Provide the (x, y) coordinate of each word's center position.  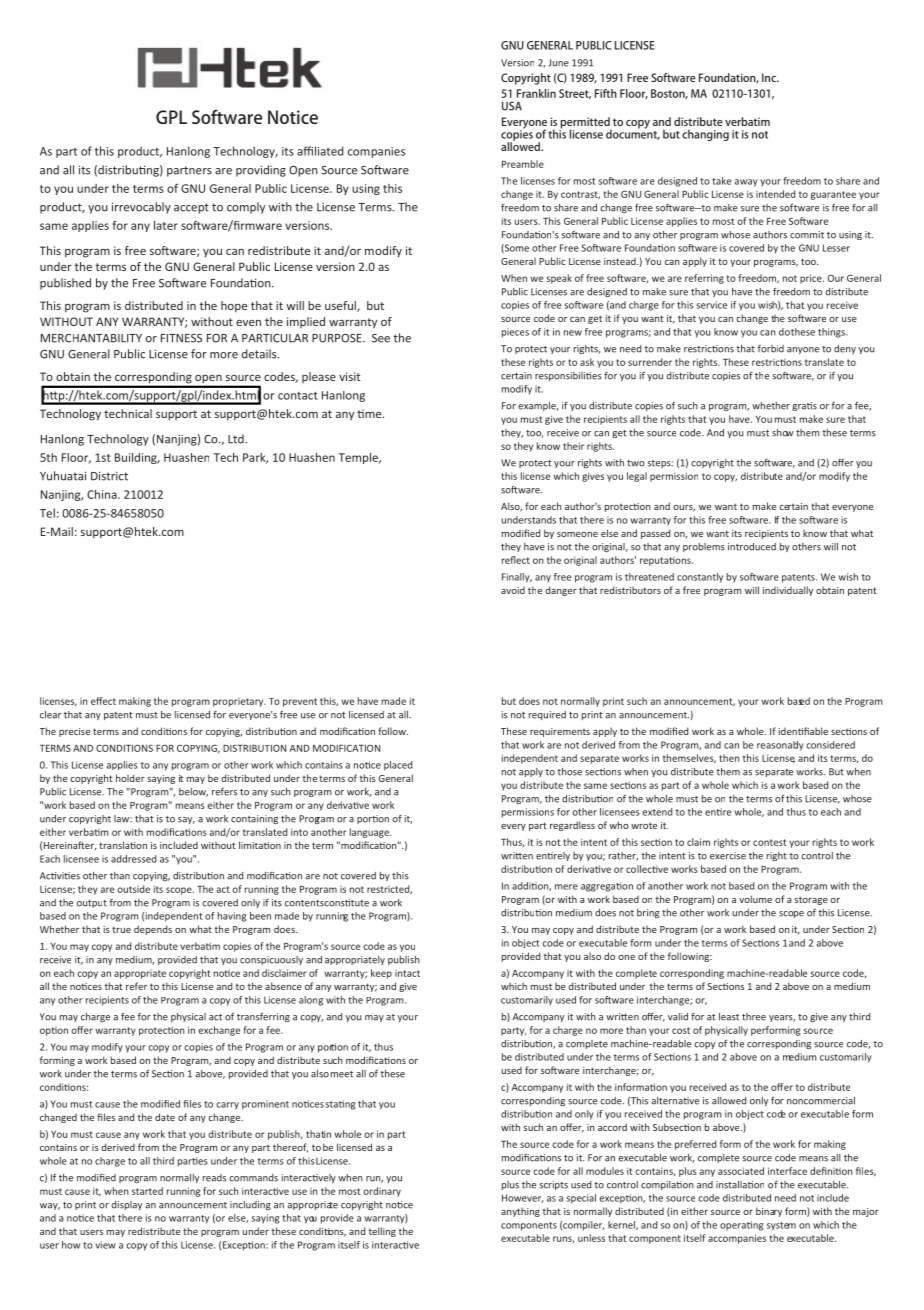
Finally (517, 578)
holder (130, 778)
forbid (771, 349)
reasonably (780, 746)
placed (398, 766)
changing (705, 135)
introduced (752, 547)
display (127, 1205)
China (103, 494)
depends (153, 930)
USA (512, 106)
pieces (515, 333)
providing (261, 171)
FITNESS (181, 338)
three (754, 1017)
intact (407, 973)
